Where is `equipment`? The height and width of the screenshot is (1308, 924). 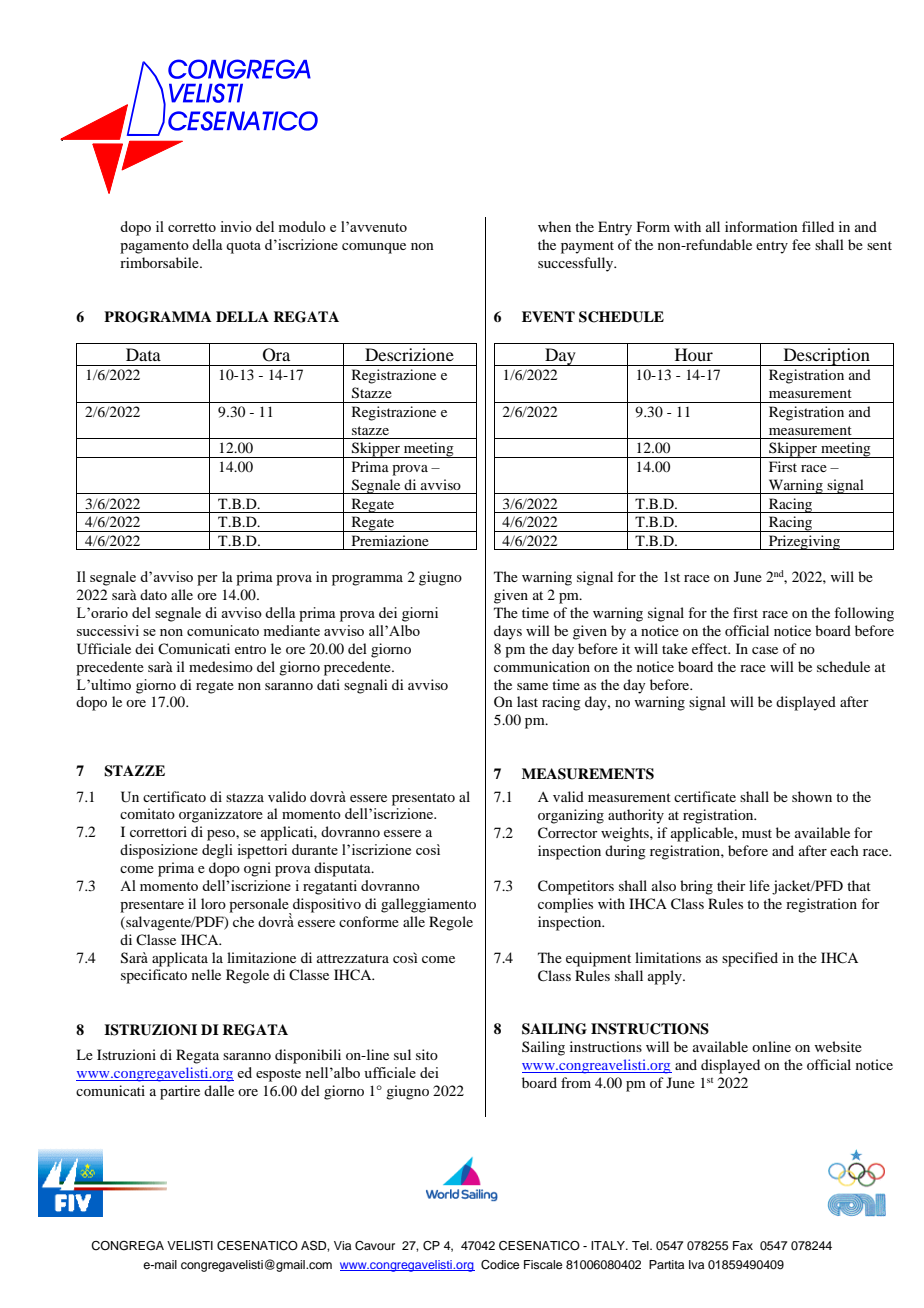 equipment is located at coordinates (598, 959).
